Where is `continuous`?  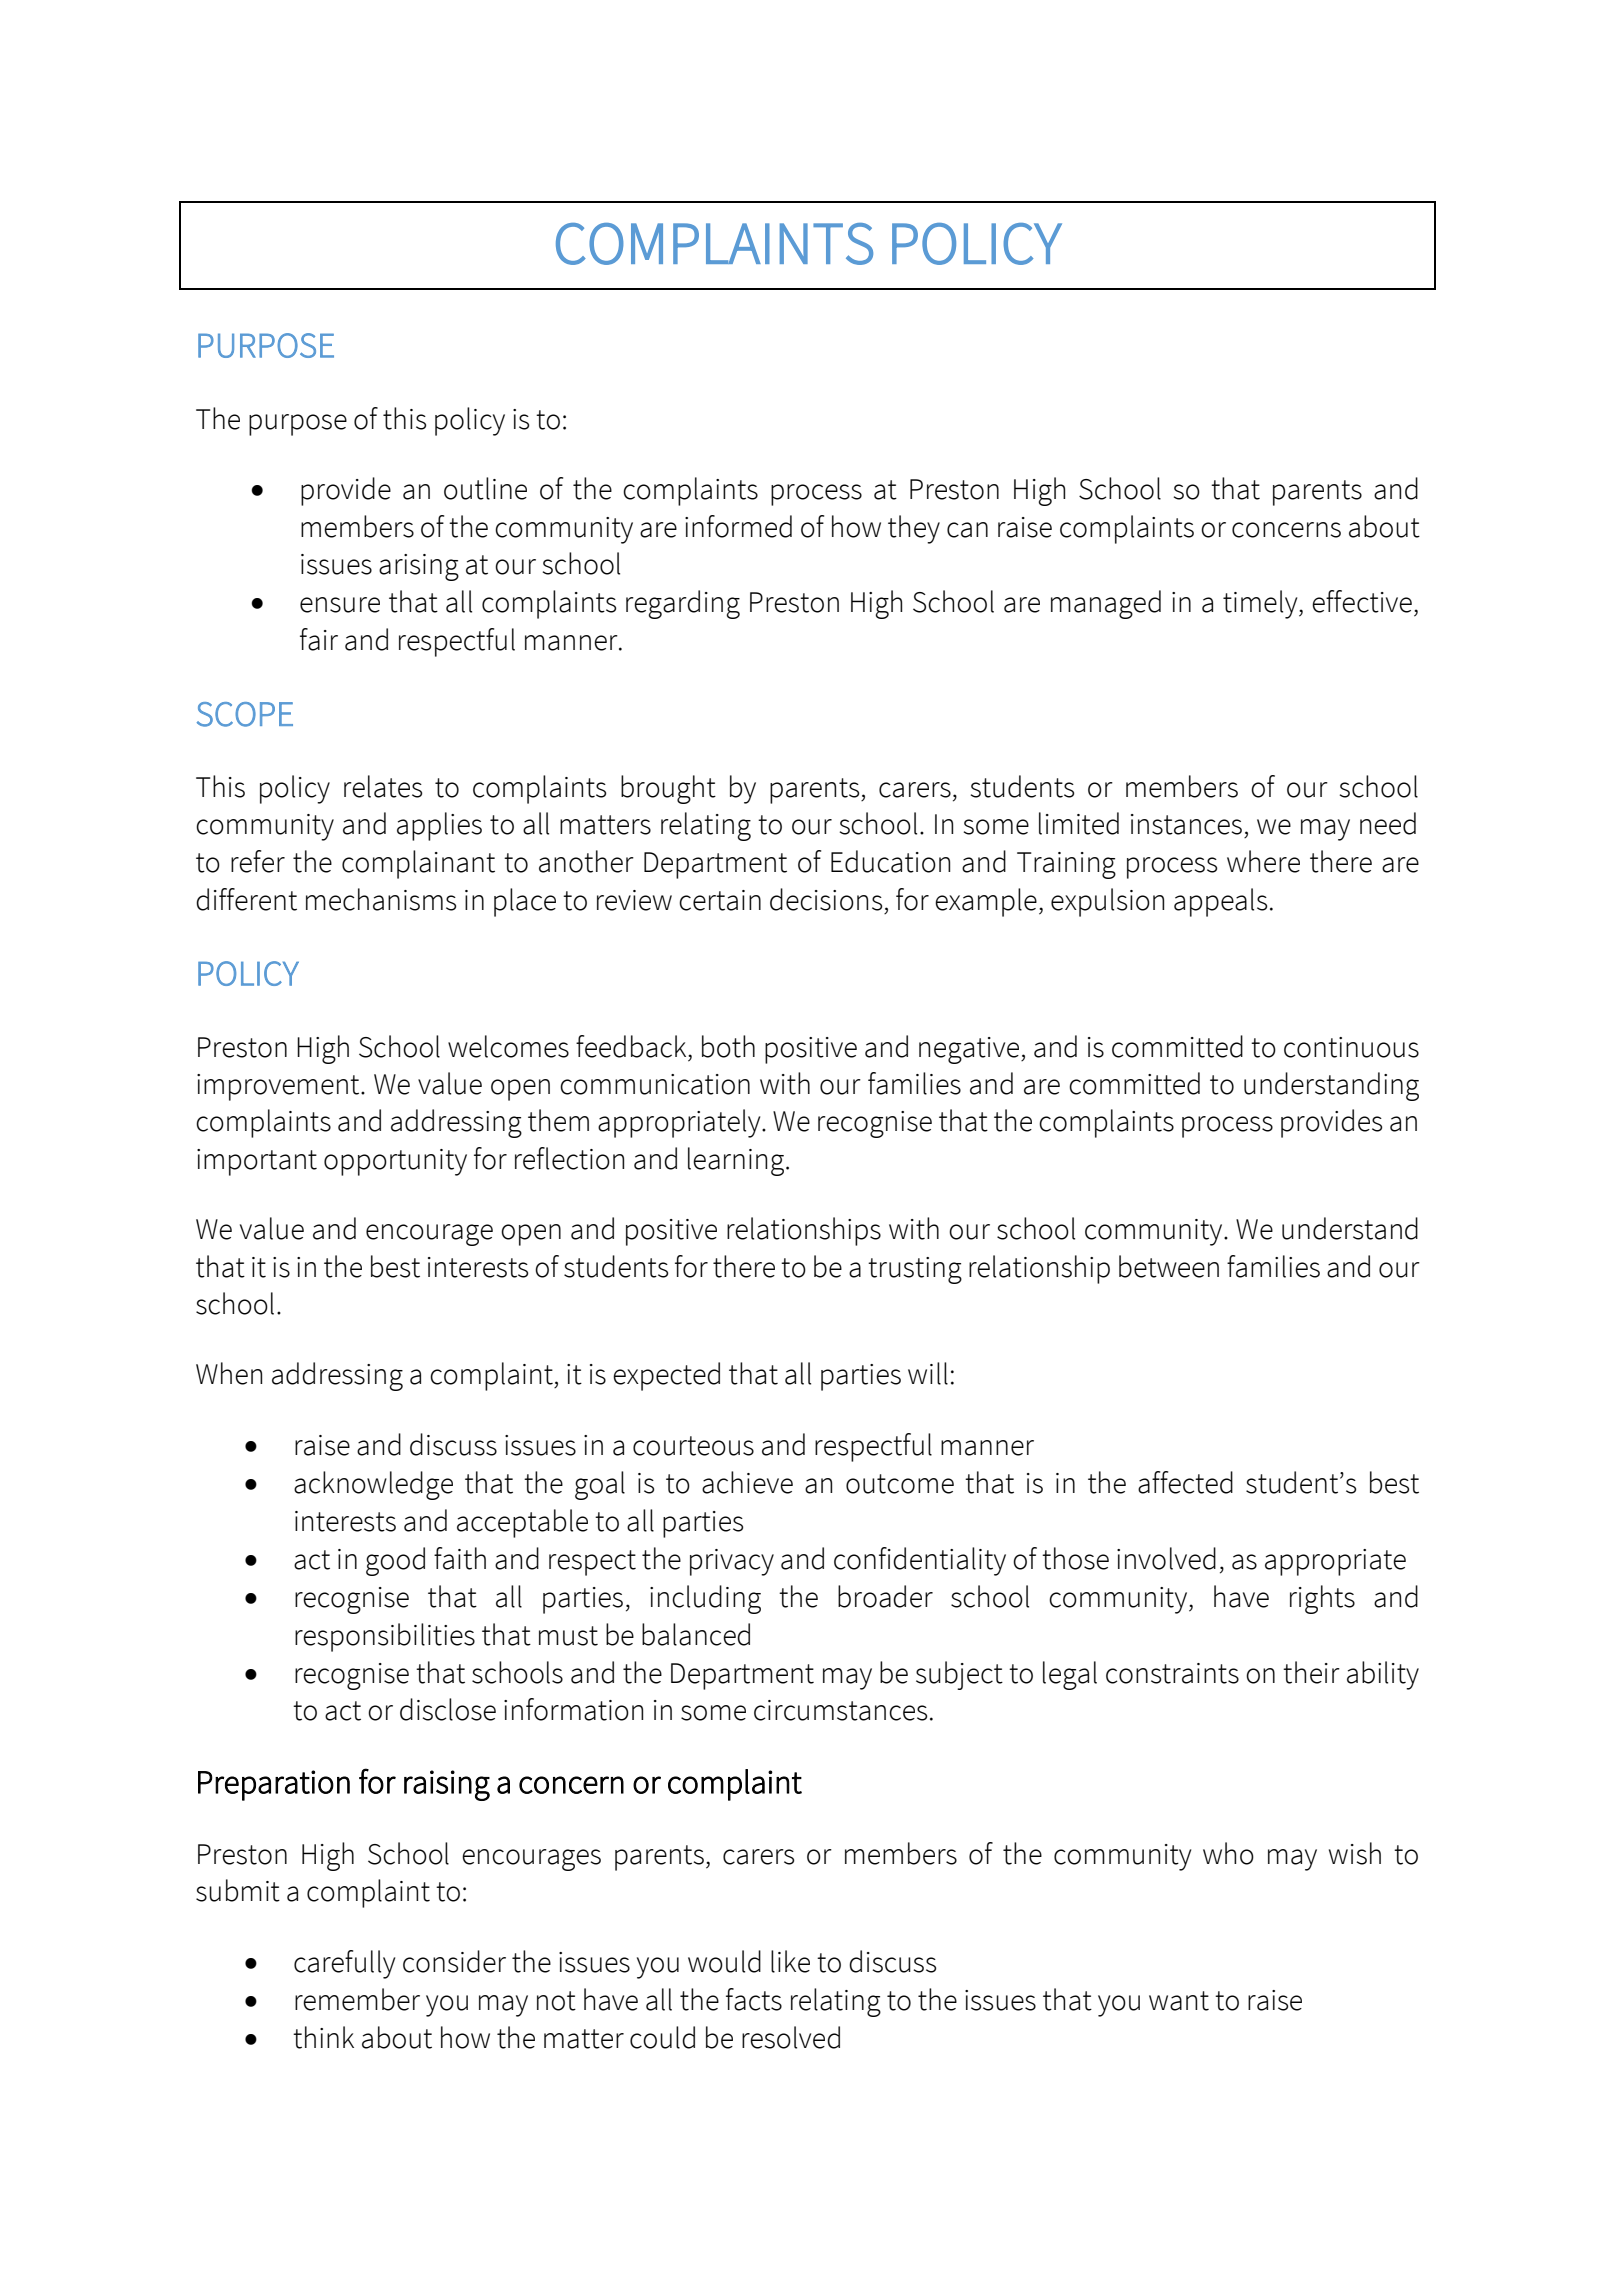 continuous is located at coordinates (1351, 1047).
